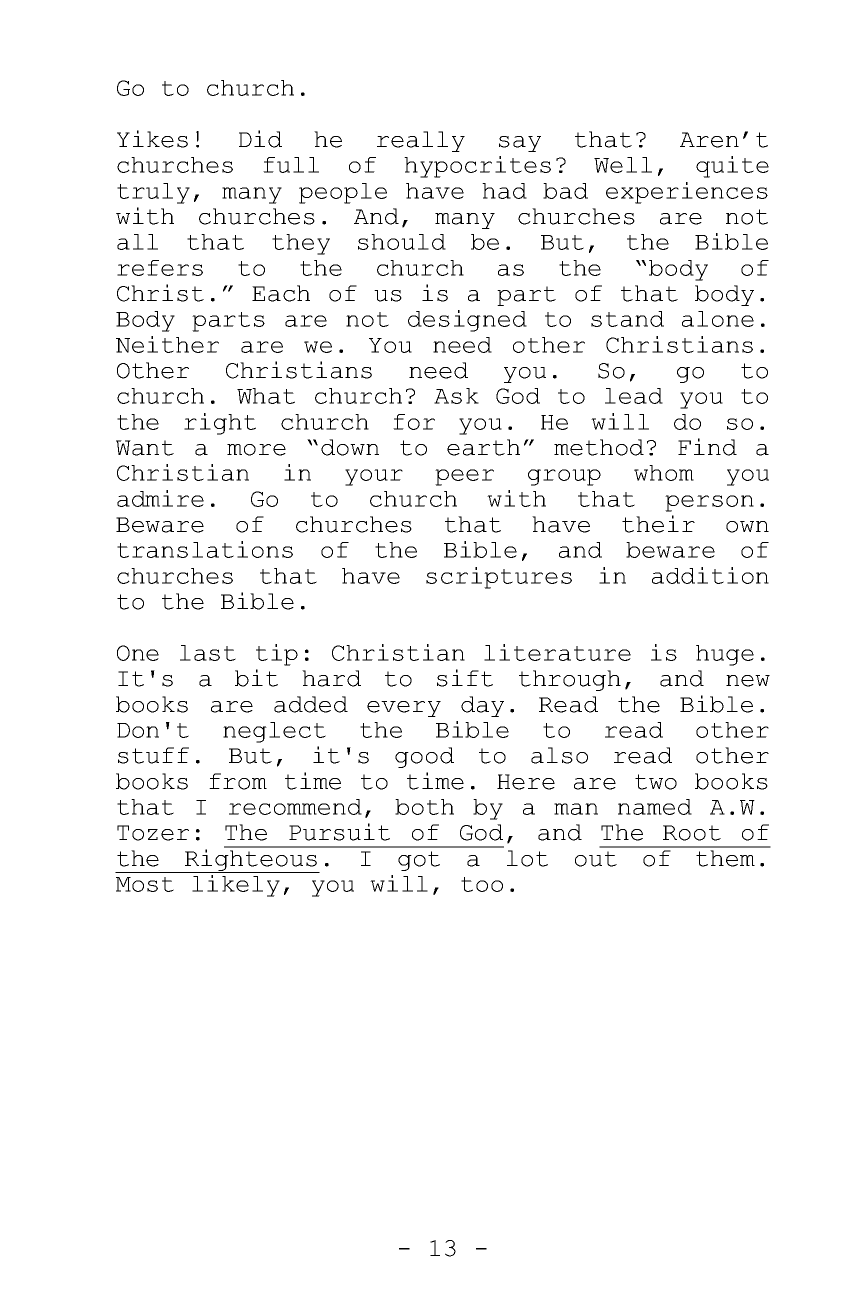 This image has height=1309, width=847. What do you see at coordinates (205, 549) in the image?
I see `translations` at bounding box center [205, 549].
